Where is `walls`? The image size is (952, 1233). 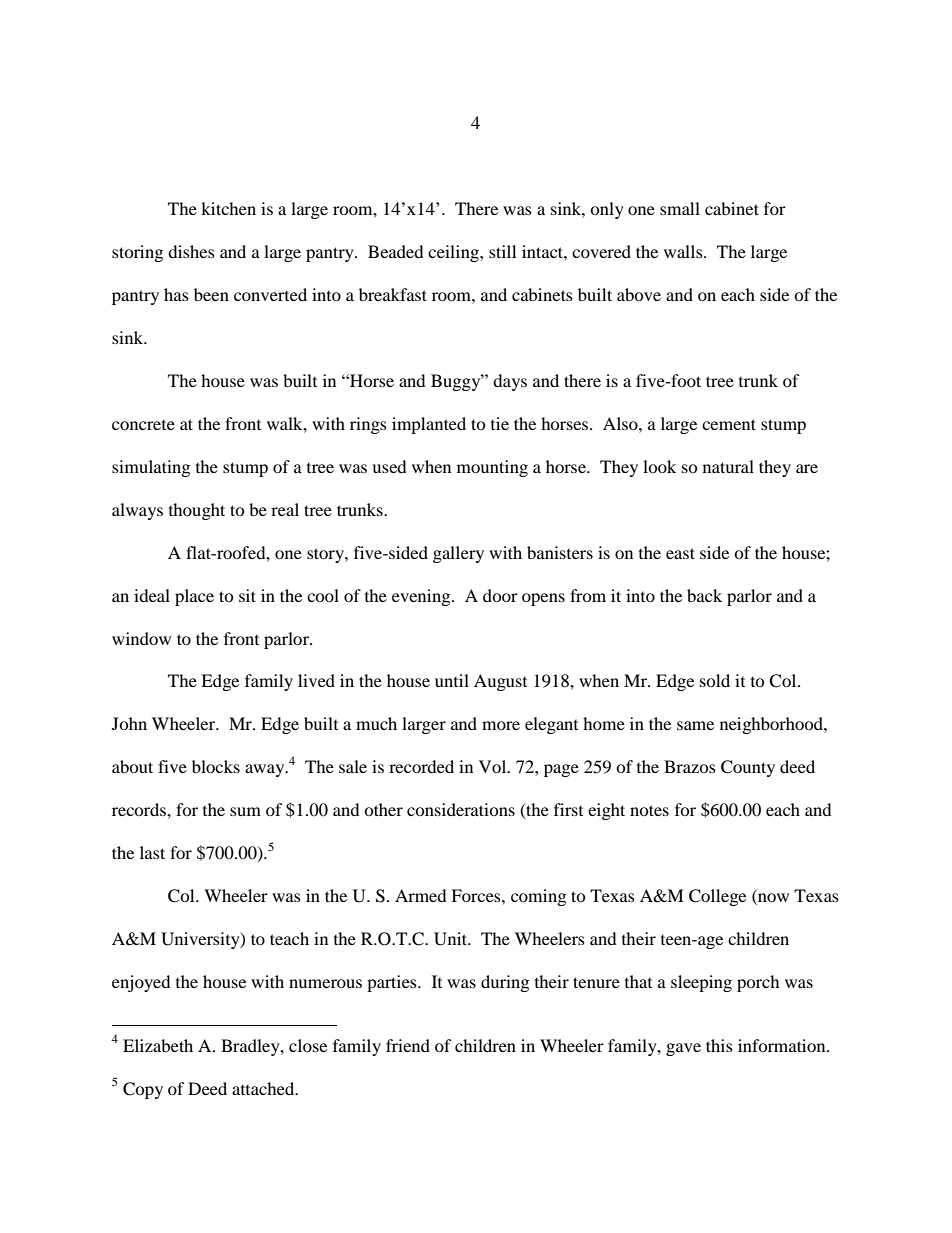 walls is located at coordinates (684, 251).
